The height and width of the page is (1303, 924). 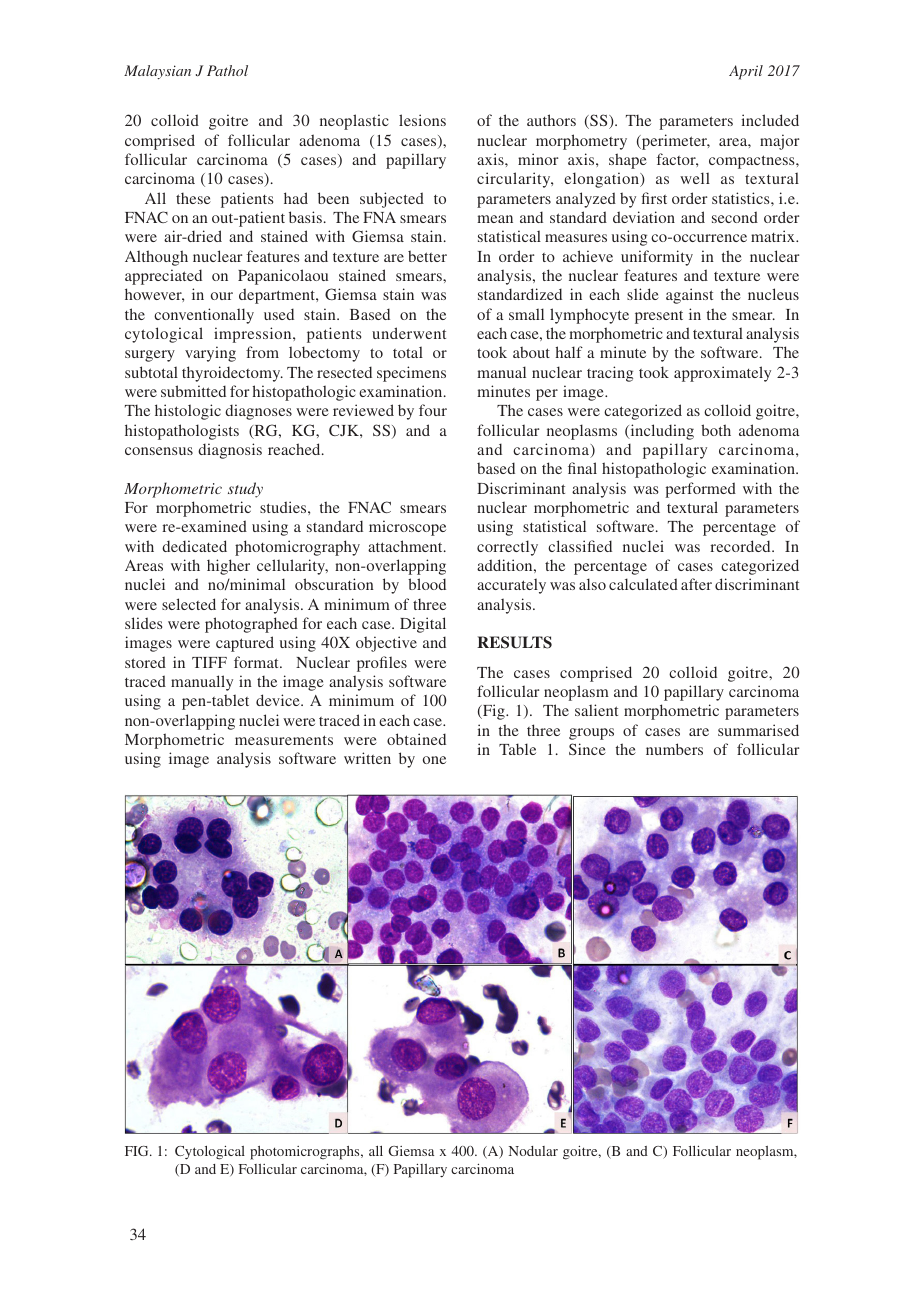 I want to click on April, so click(x=746, y=72).
